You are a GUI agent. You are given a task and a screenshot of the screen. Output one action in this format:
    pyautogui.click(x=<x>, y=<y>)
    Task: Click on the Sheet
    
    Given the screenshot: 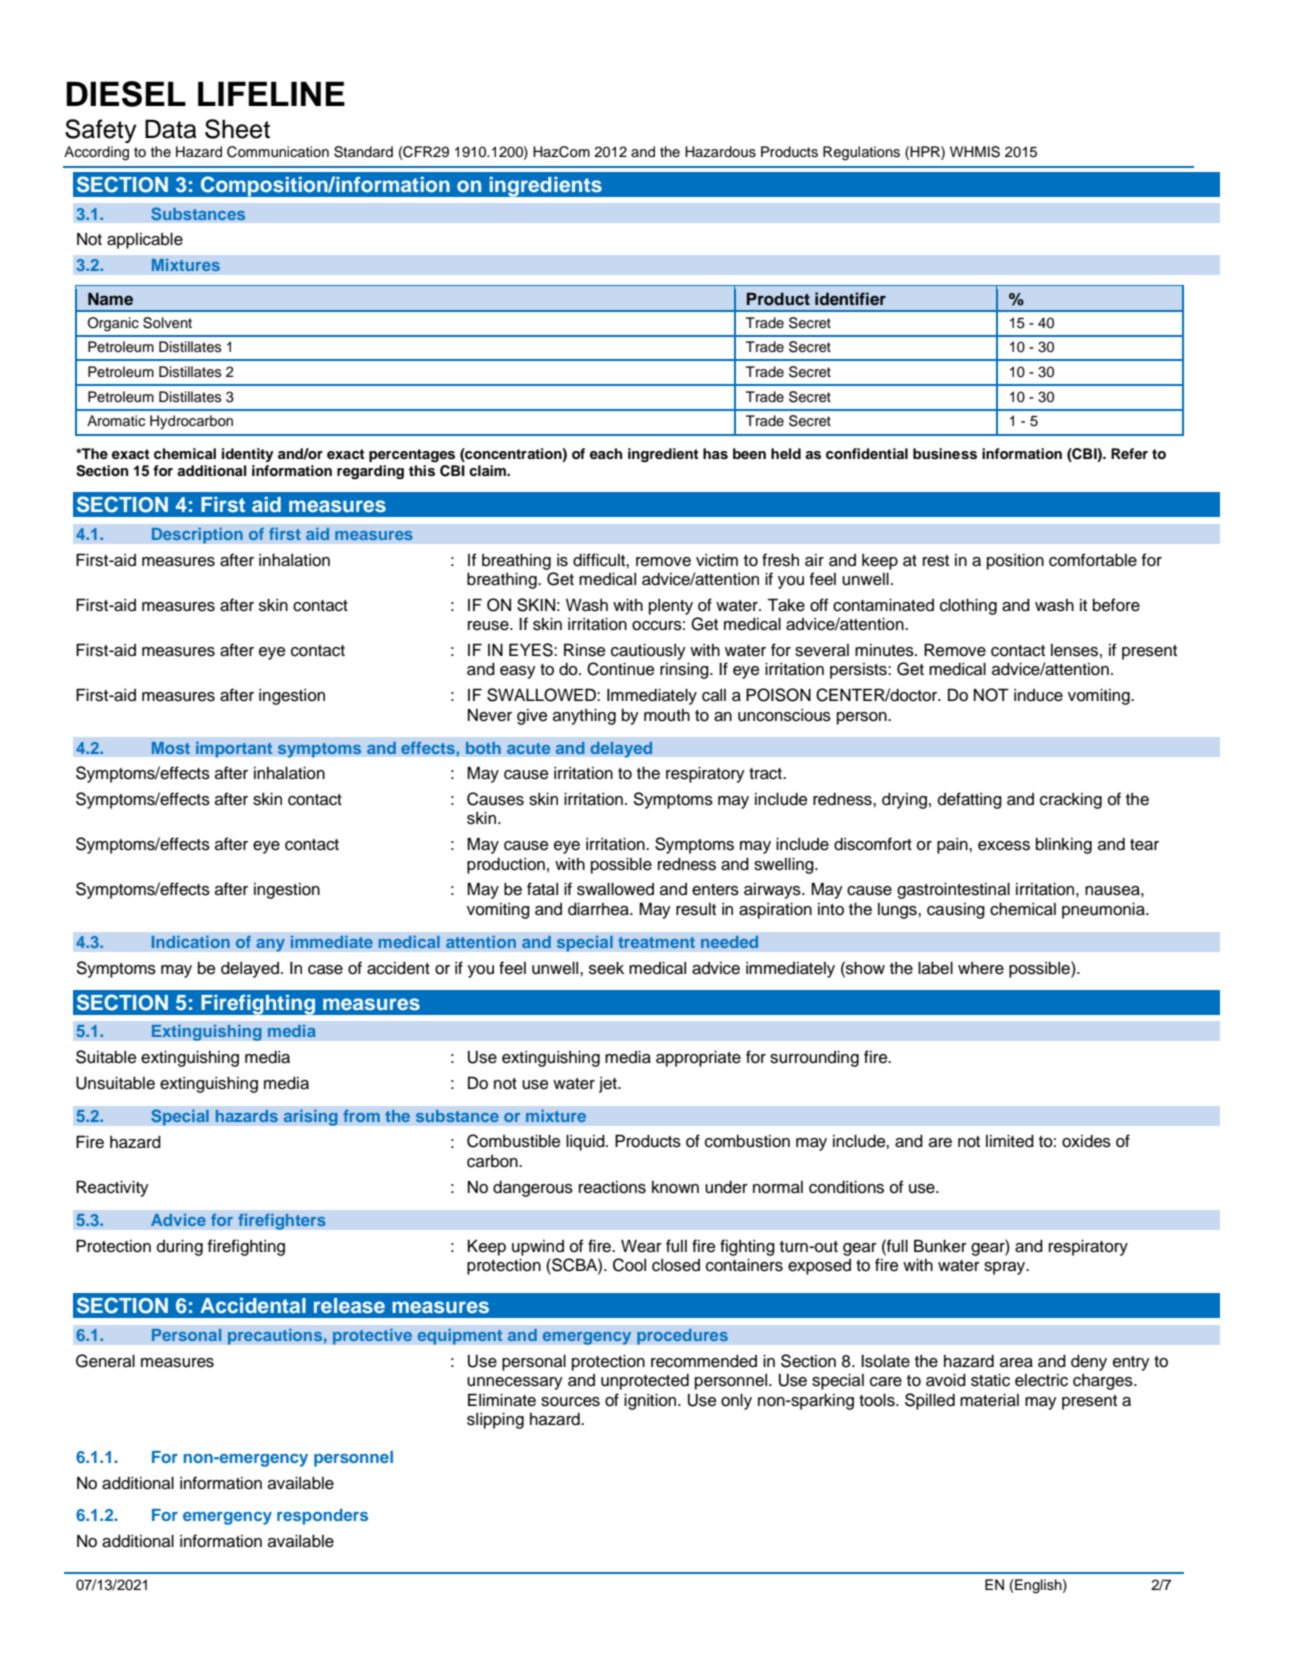 What is the action you would take?
    pyautogui.click(x=237, y=129)
